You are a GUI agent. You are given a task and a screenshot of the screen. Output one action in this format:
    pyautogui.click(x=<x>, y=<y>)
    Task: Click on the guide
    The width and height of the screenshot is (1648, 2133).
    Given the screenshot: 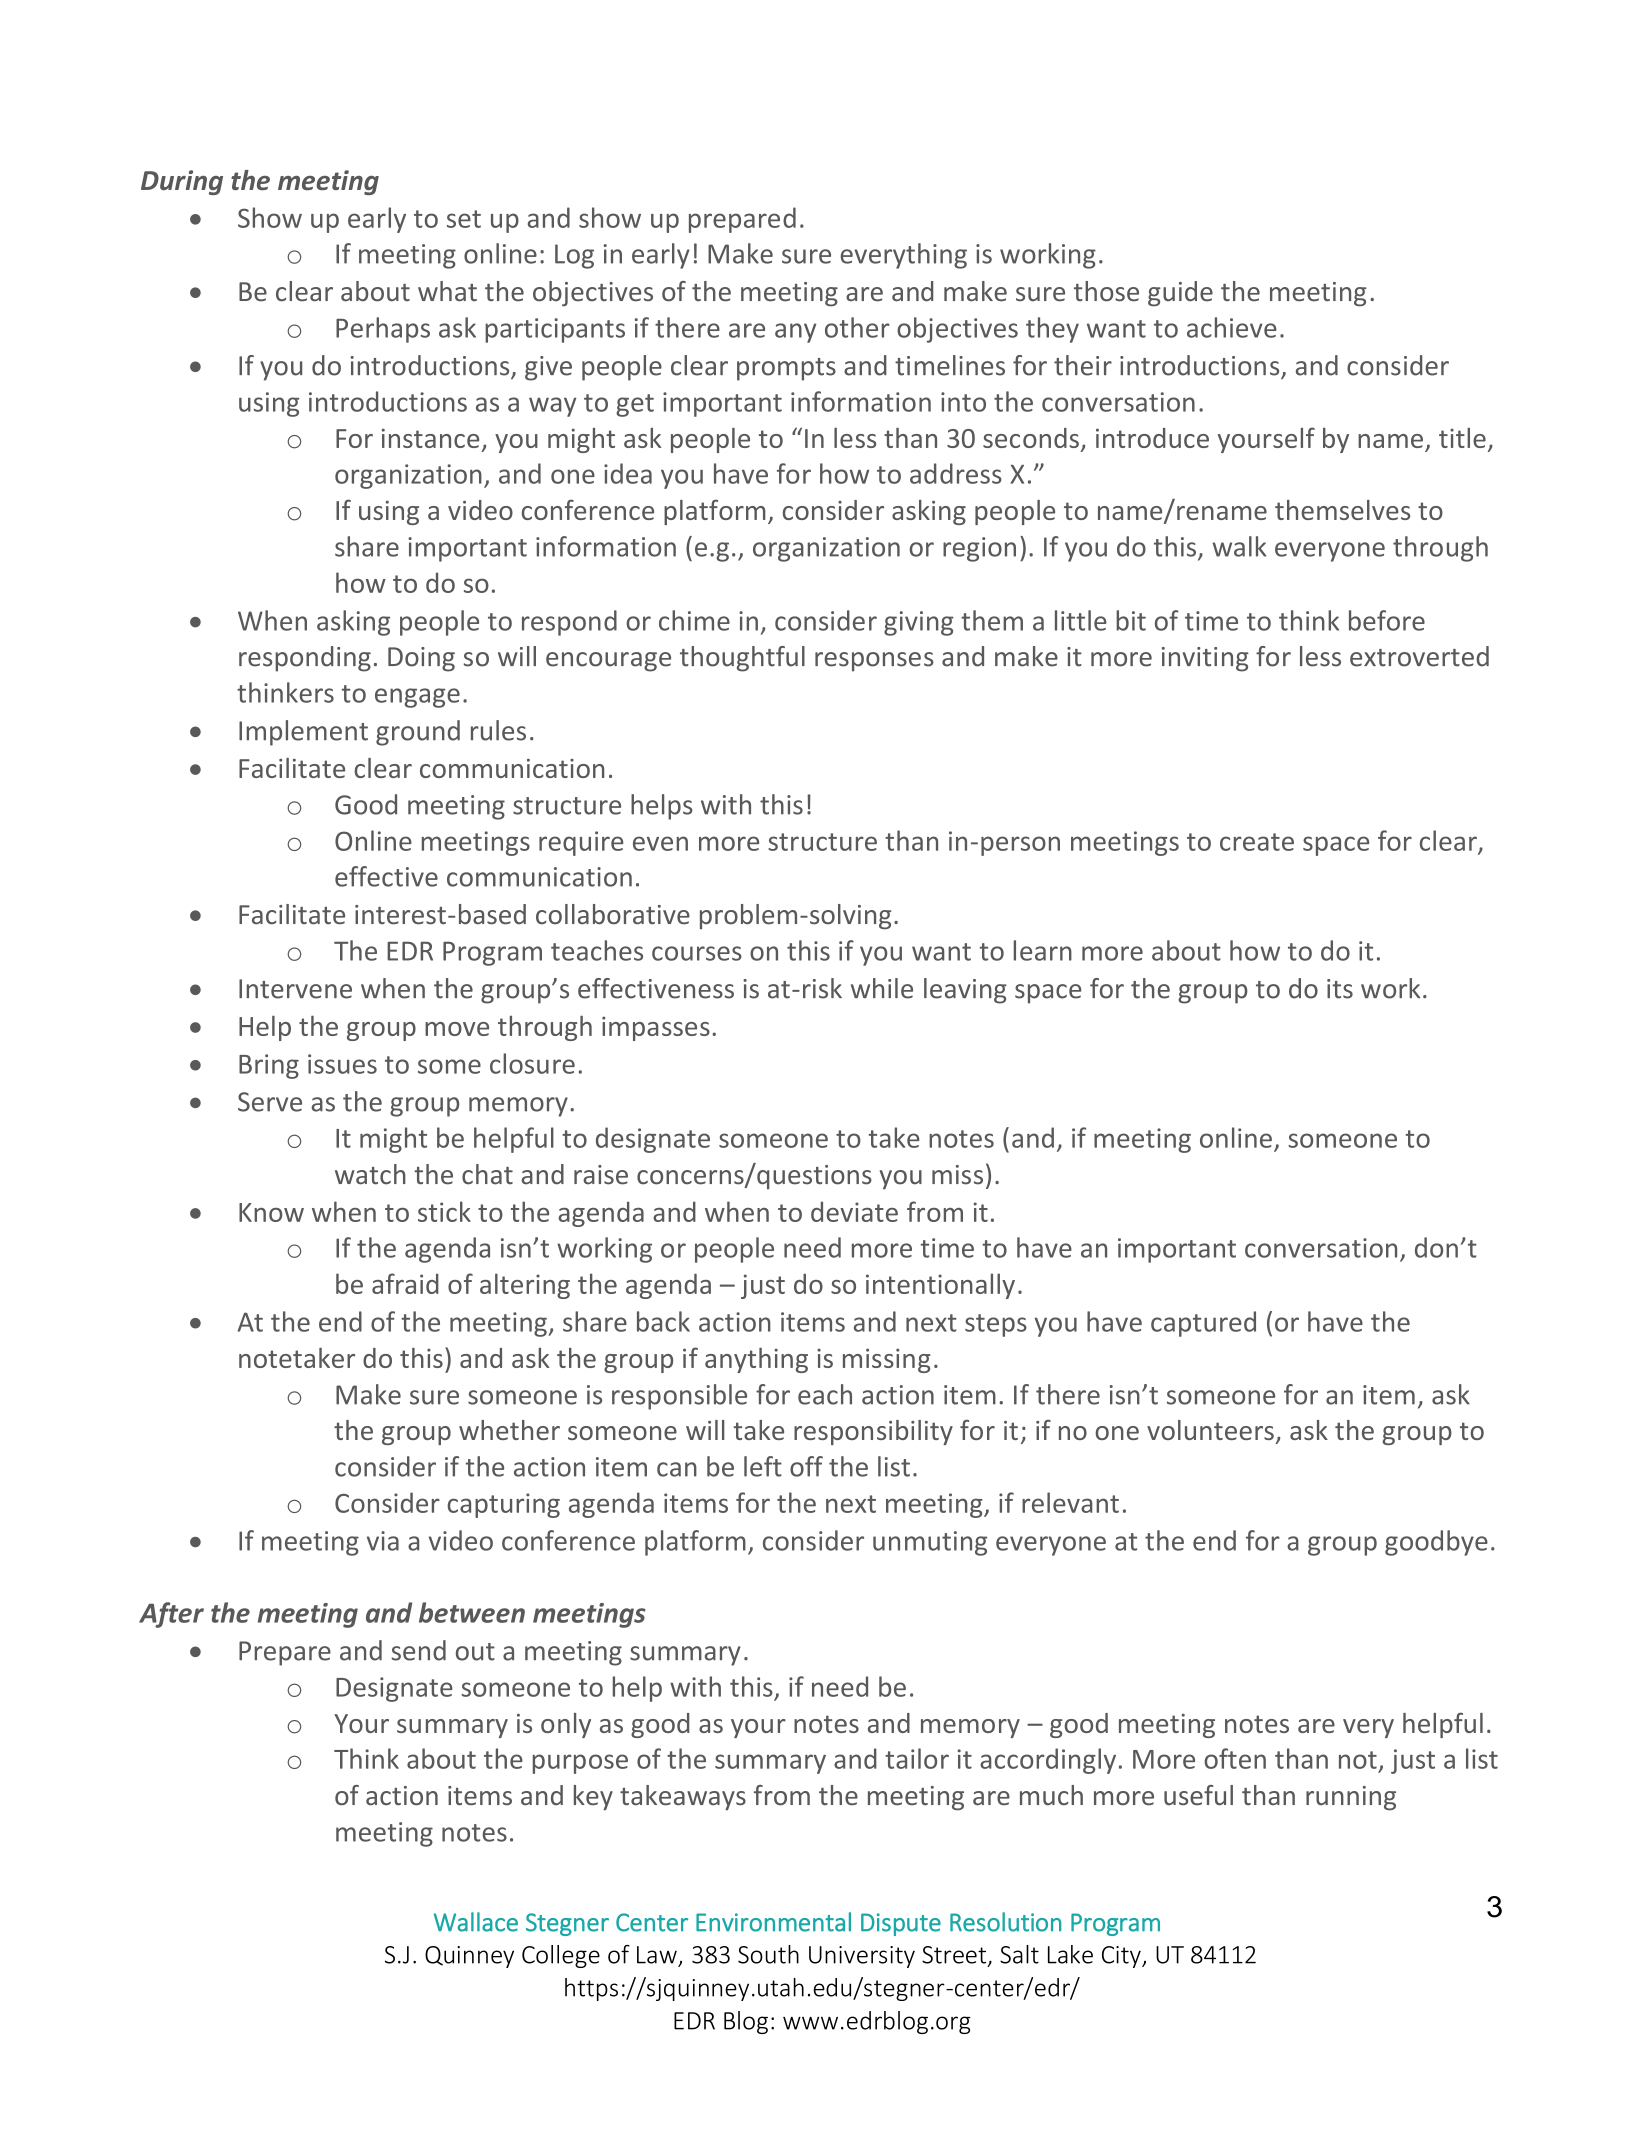 What is the action you would take?
    pyautogui.click(x=1180, y=294)
